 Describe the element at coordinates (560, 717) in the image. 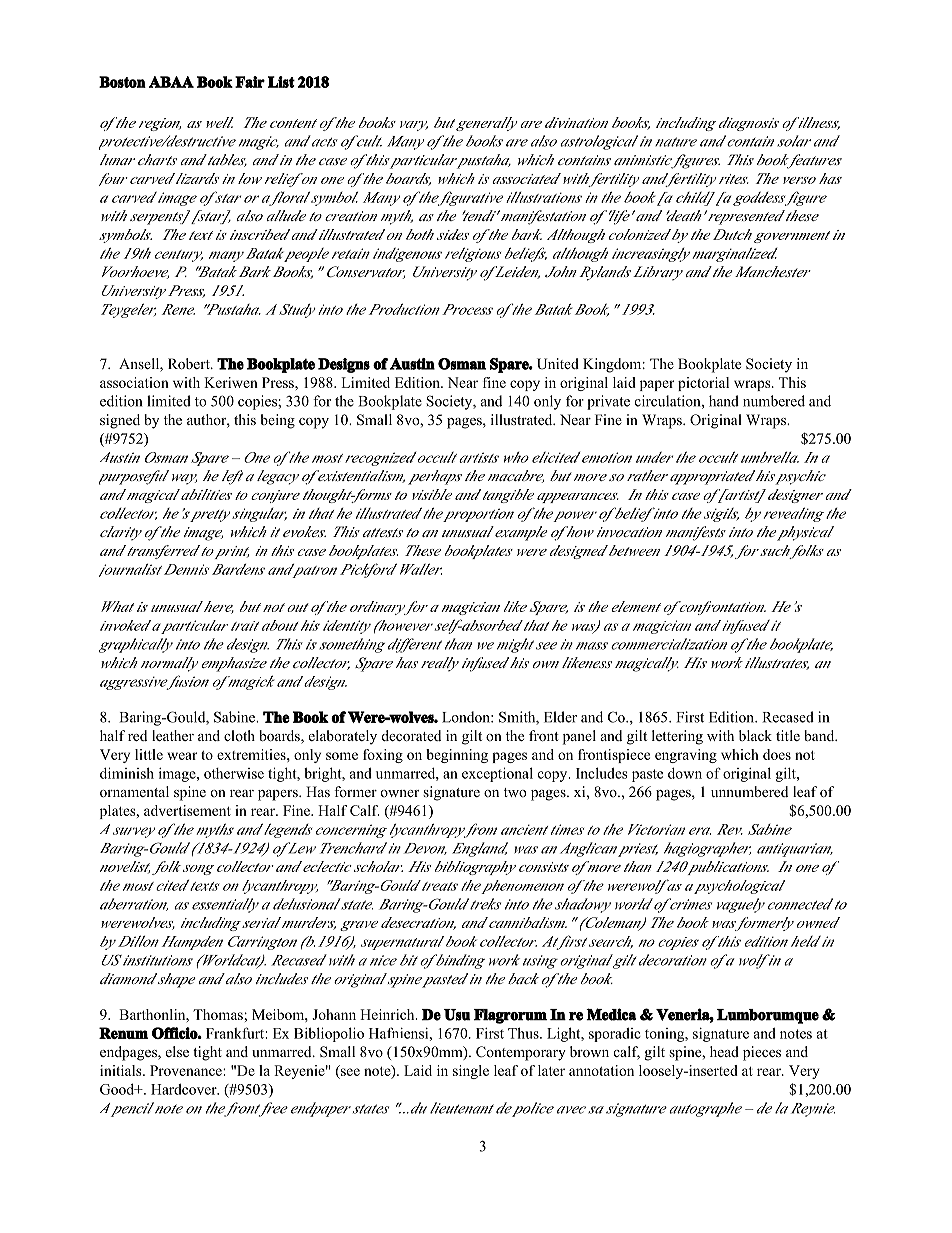

I see `Elder` at that location.
